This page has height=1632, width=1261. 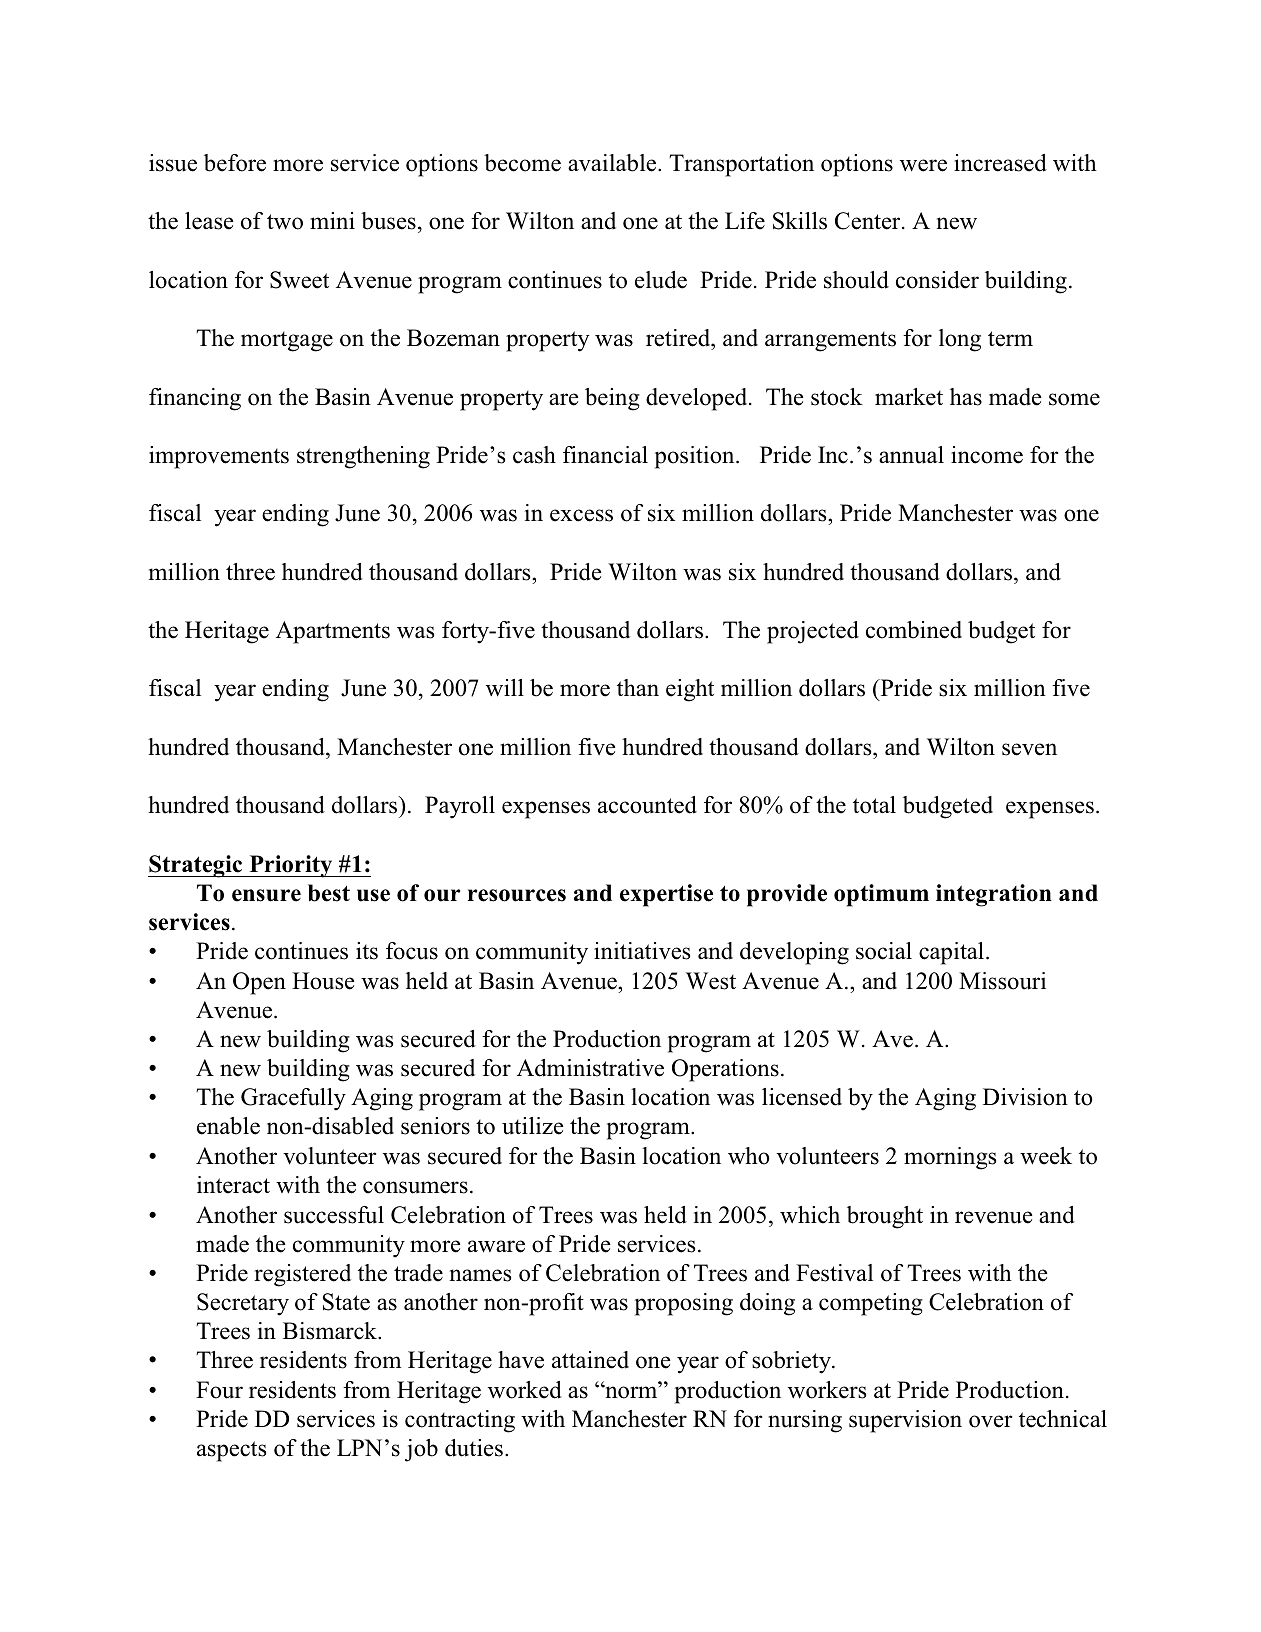 I want to click on two, so click(x=285, y=222).
